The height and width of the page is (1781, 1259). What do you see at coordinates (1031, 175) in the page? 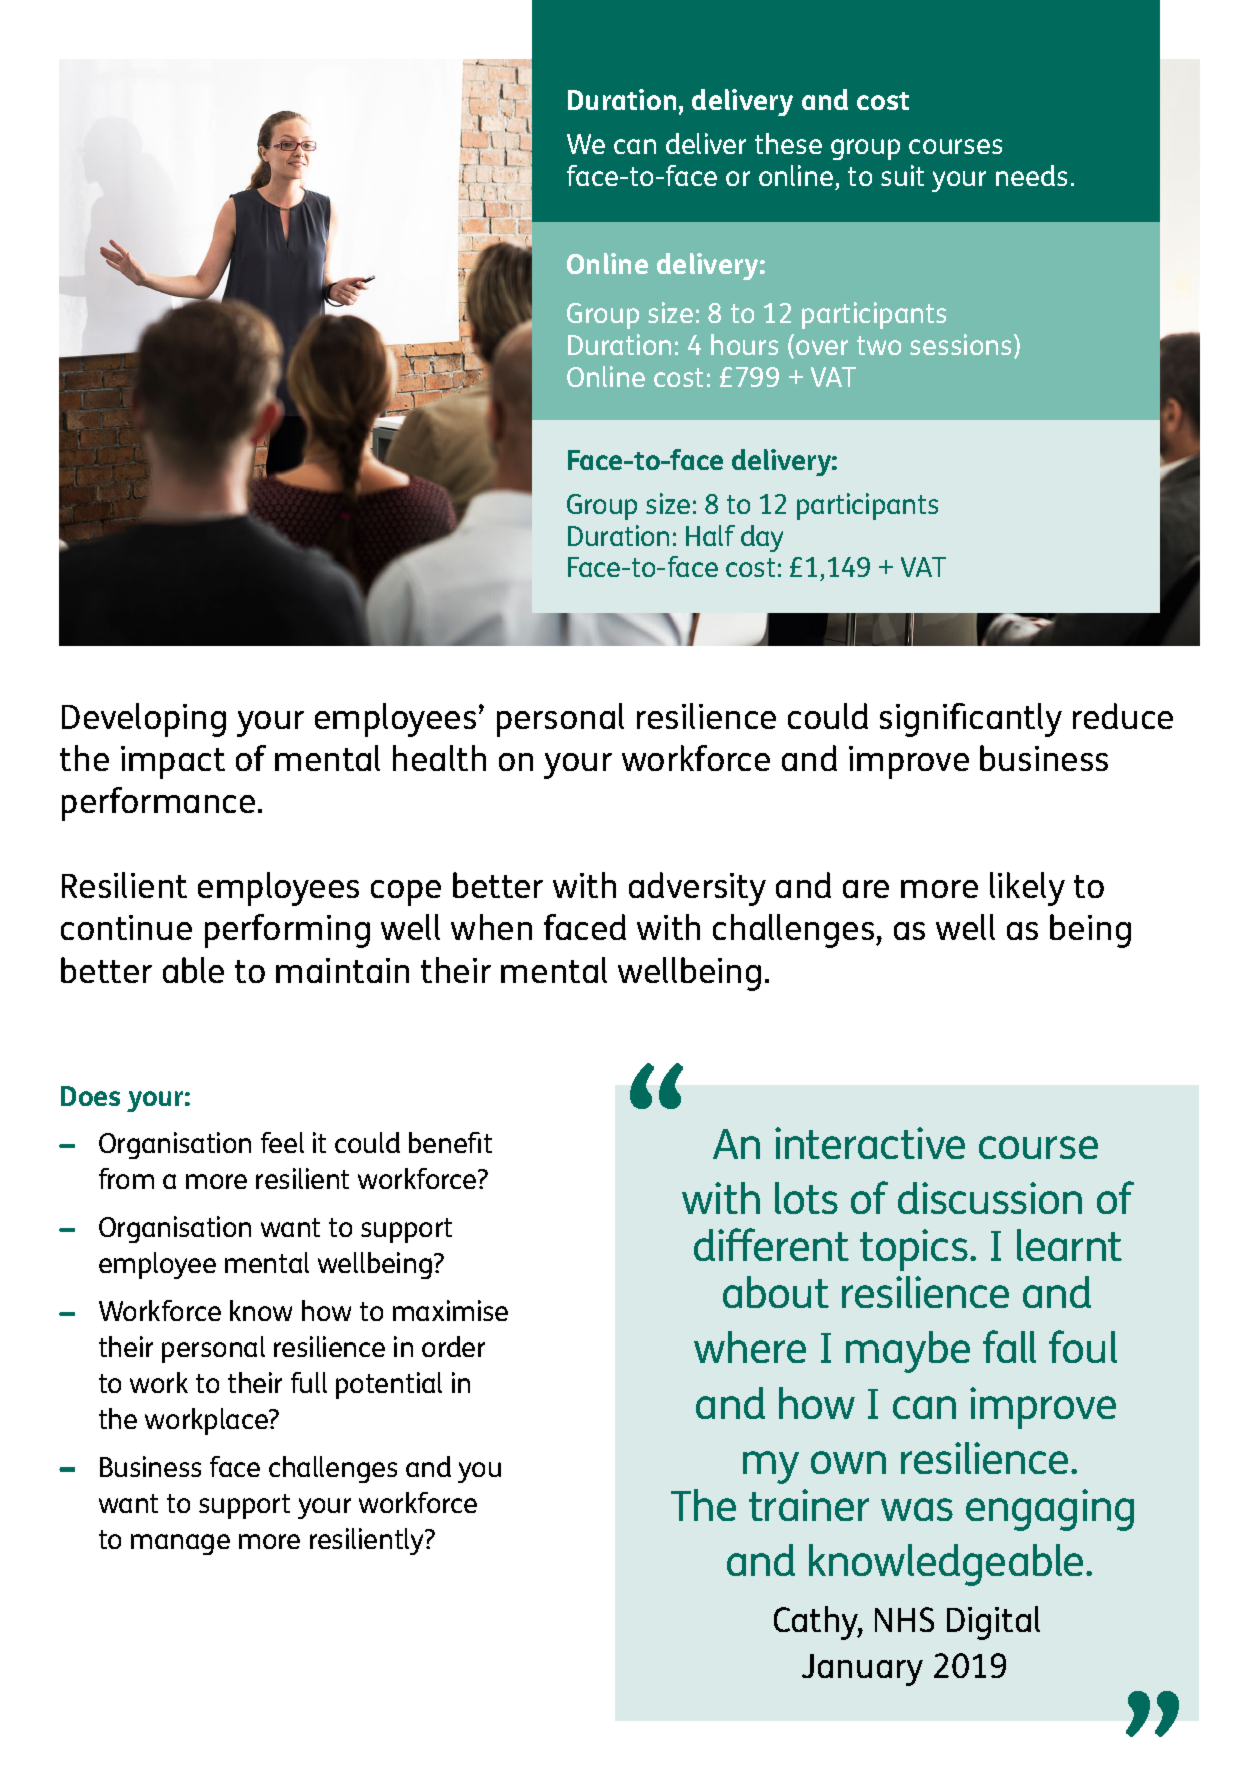
I see `needs` at bounding box center [1031, 175].
